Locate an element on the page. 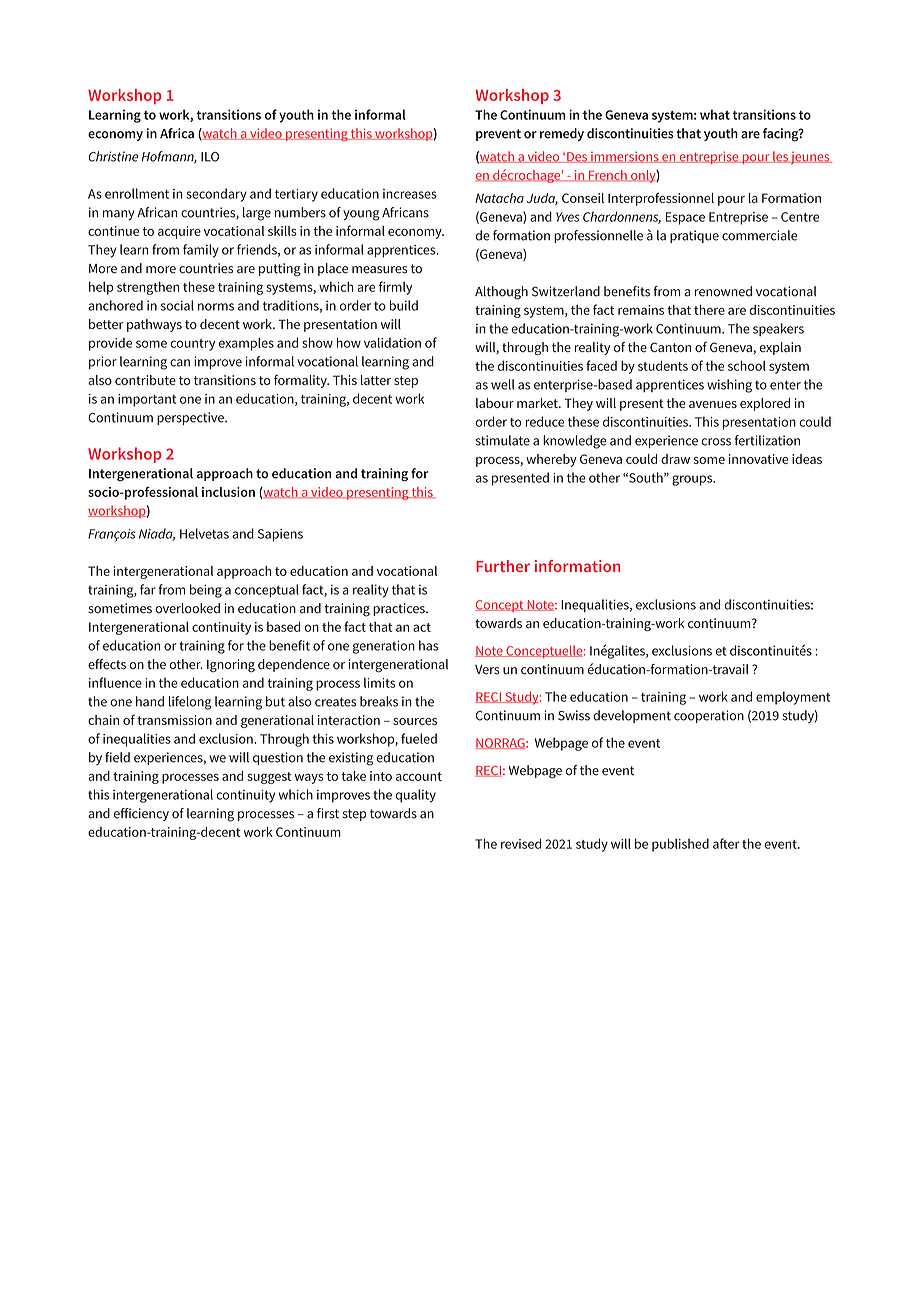 The height and width of the document is (1308, 924). ILO is located at coordinates (210, 157).
